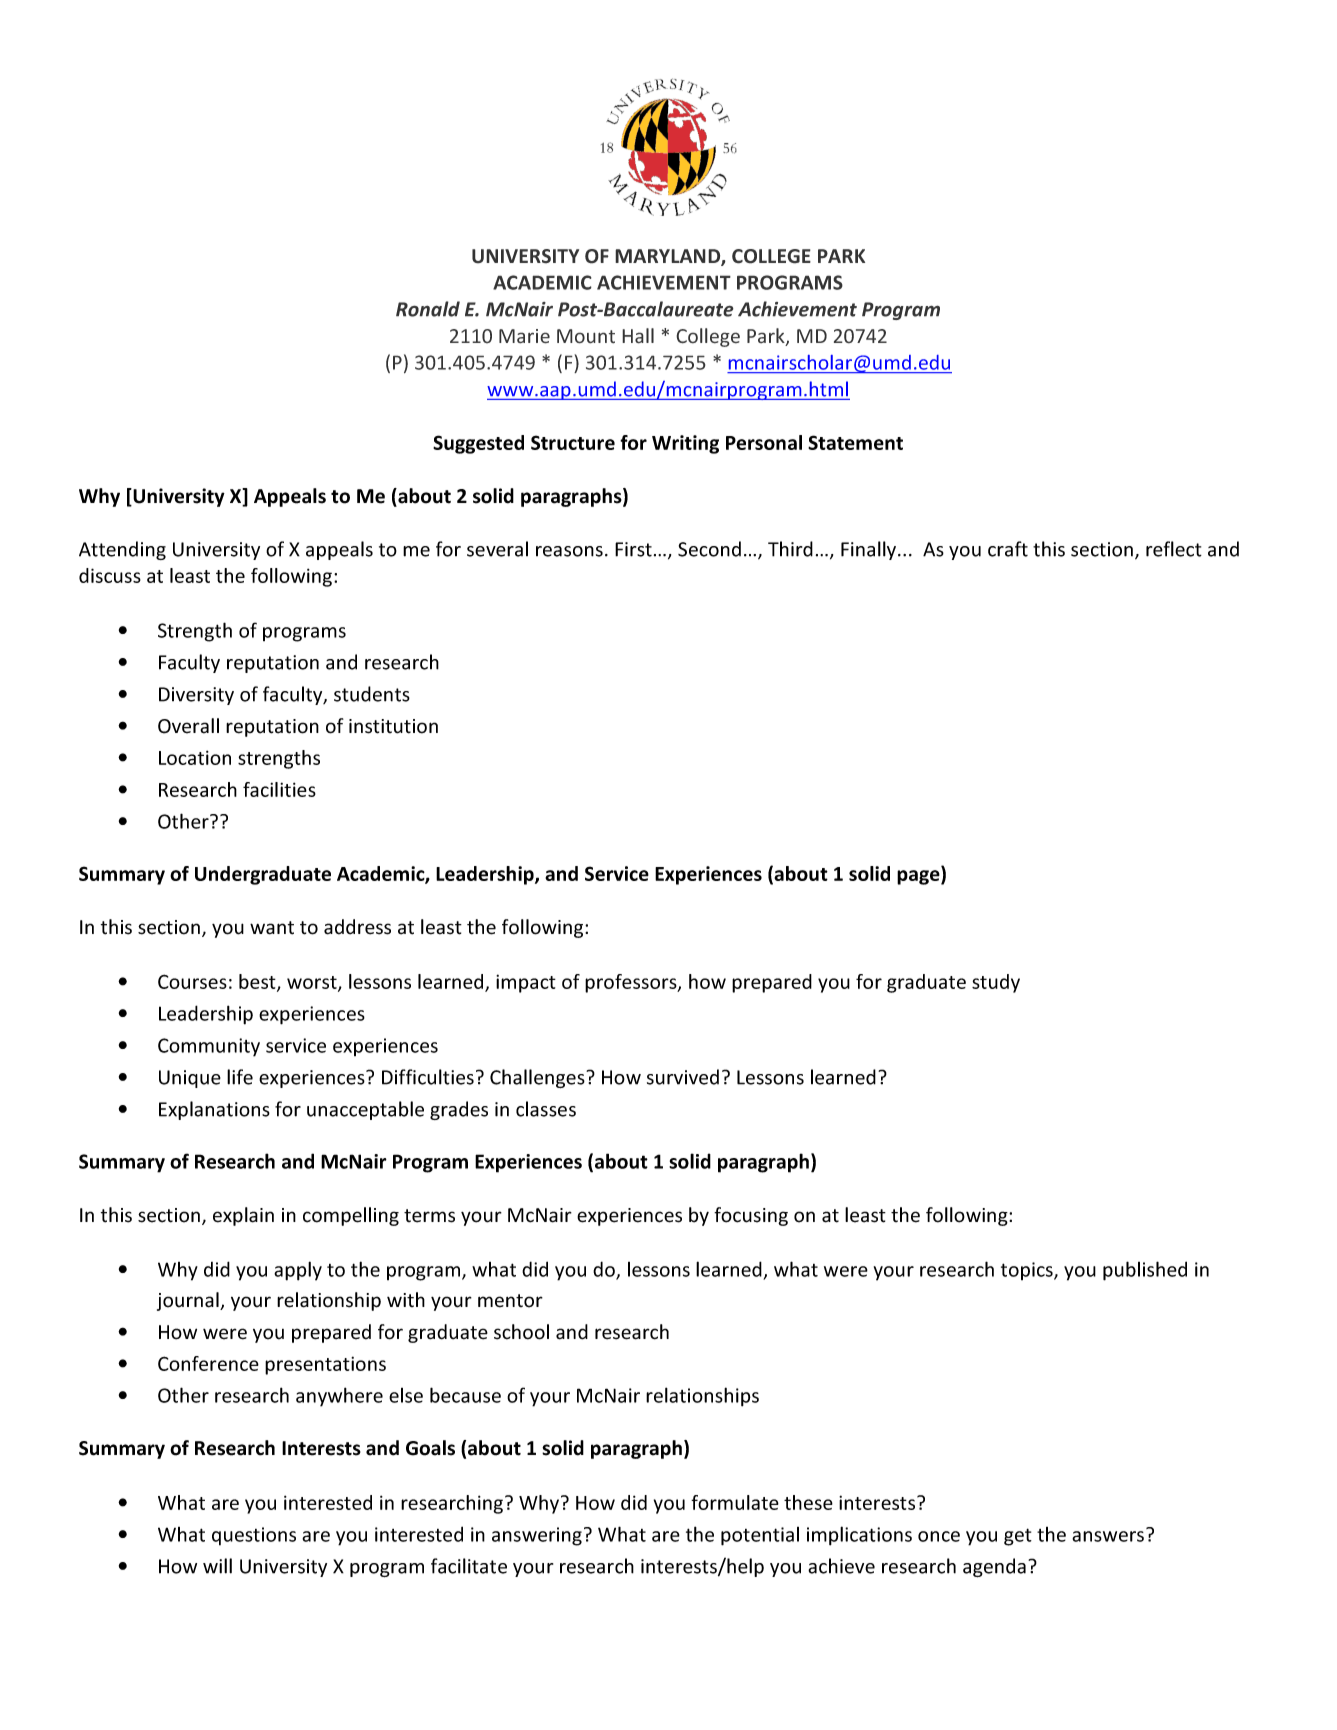  Describe the element at coordinates (214, 1110) in the screenshot. I see `Explanations` at that location.
